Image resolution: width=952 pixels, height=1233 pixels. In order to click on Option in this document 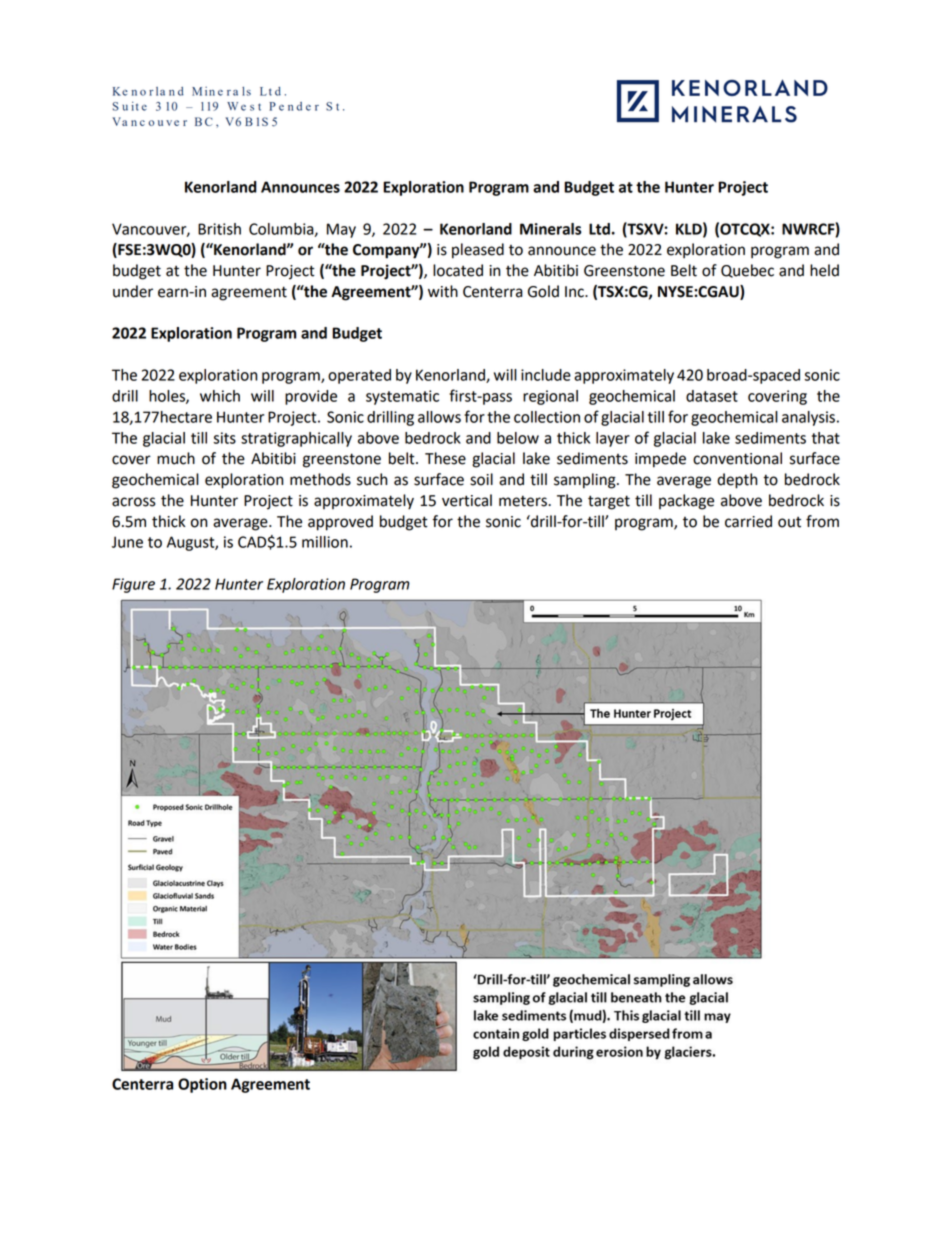, I will do `click(202, 1085)`.
